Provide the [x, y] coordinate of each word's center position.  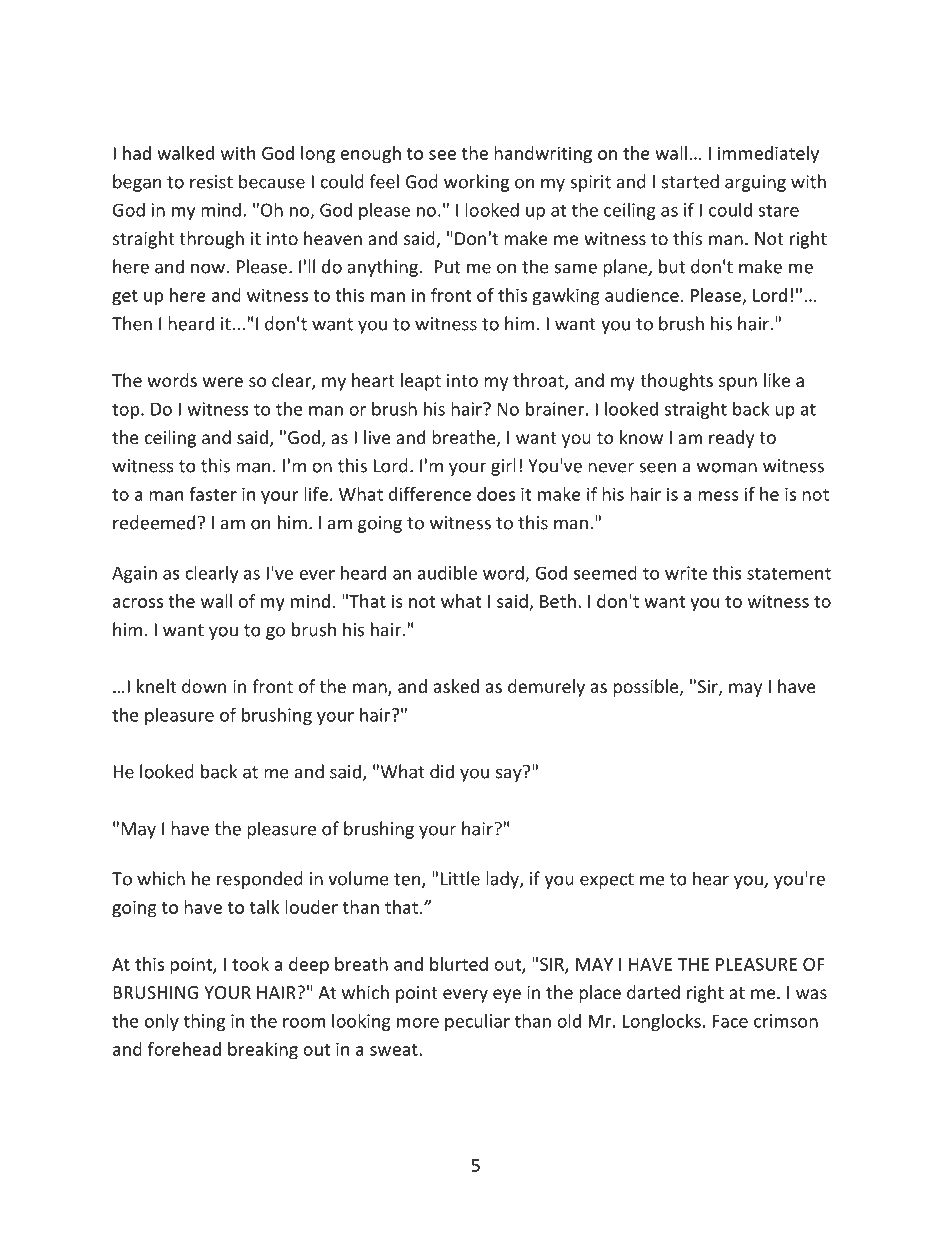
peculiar [477, 1022]
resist [211, 182]
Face [730, 1021]
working [476, 183]
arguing [755, 183]
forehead [184, 1049]
